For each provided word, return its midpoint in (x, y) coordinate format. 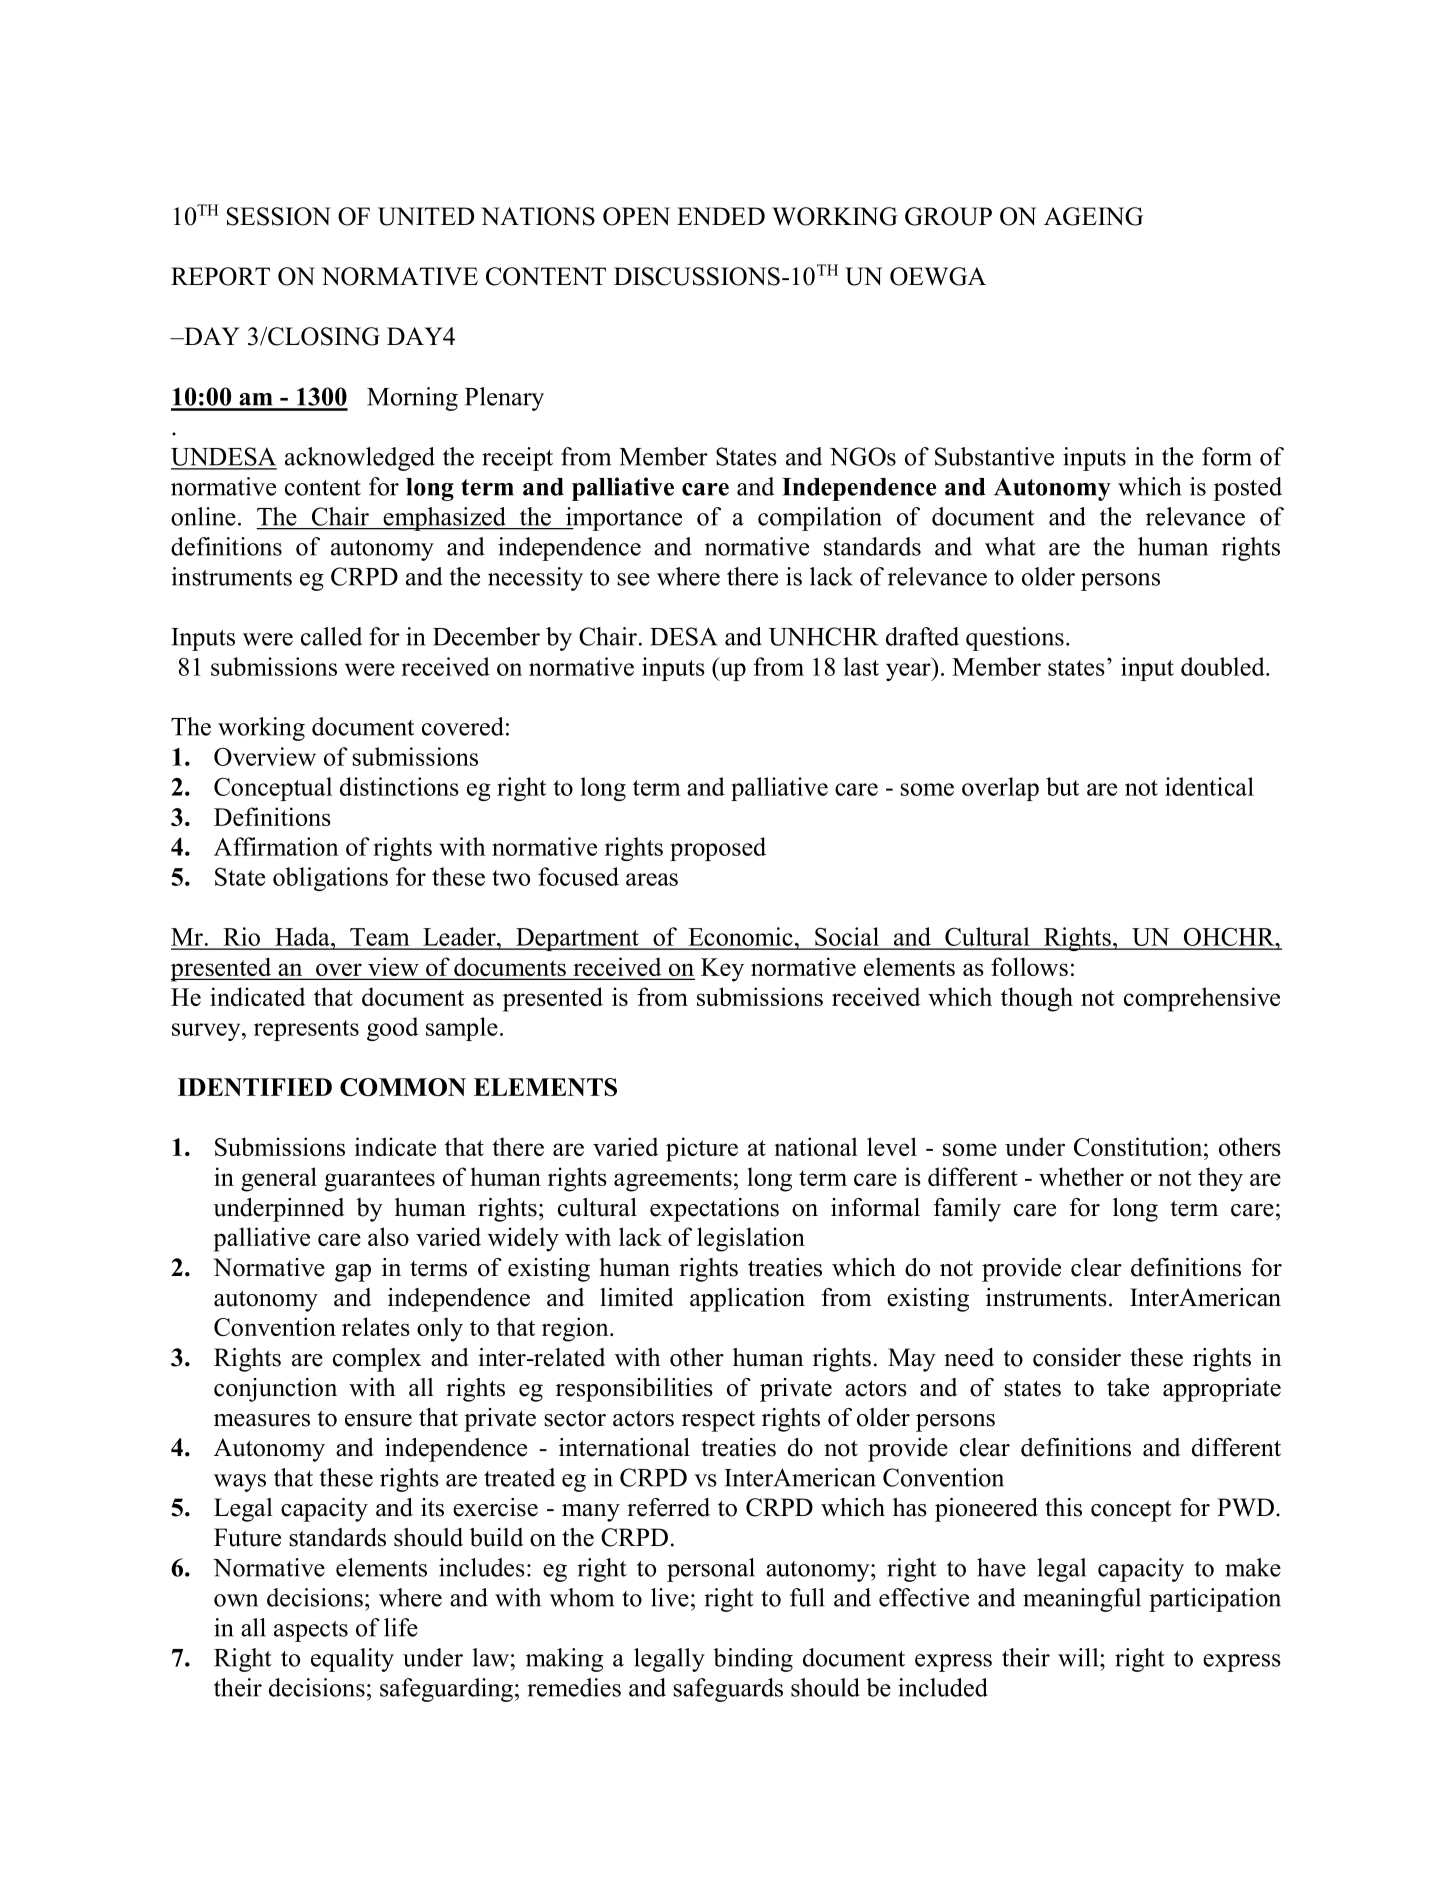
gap (353, 1273)
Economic (740, 938)
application (747, 1300)
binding (753, 1660)
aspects (311, 1631)
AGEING (1093, 216)
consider (1077, 1357)
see (633, 579)
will (1079, 1657)
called (331, 636)
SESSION (279, 216)
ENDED (721, 216)
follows (1029, 966)
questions (1015, 639)
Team (380, 938)
